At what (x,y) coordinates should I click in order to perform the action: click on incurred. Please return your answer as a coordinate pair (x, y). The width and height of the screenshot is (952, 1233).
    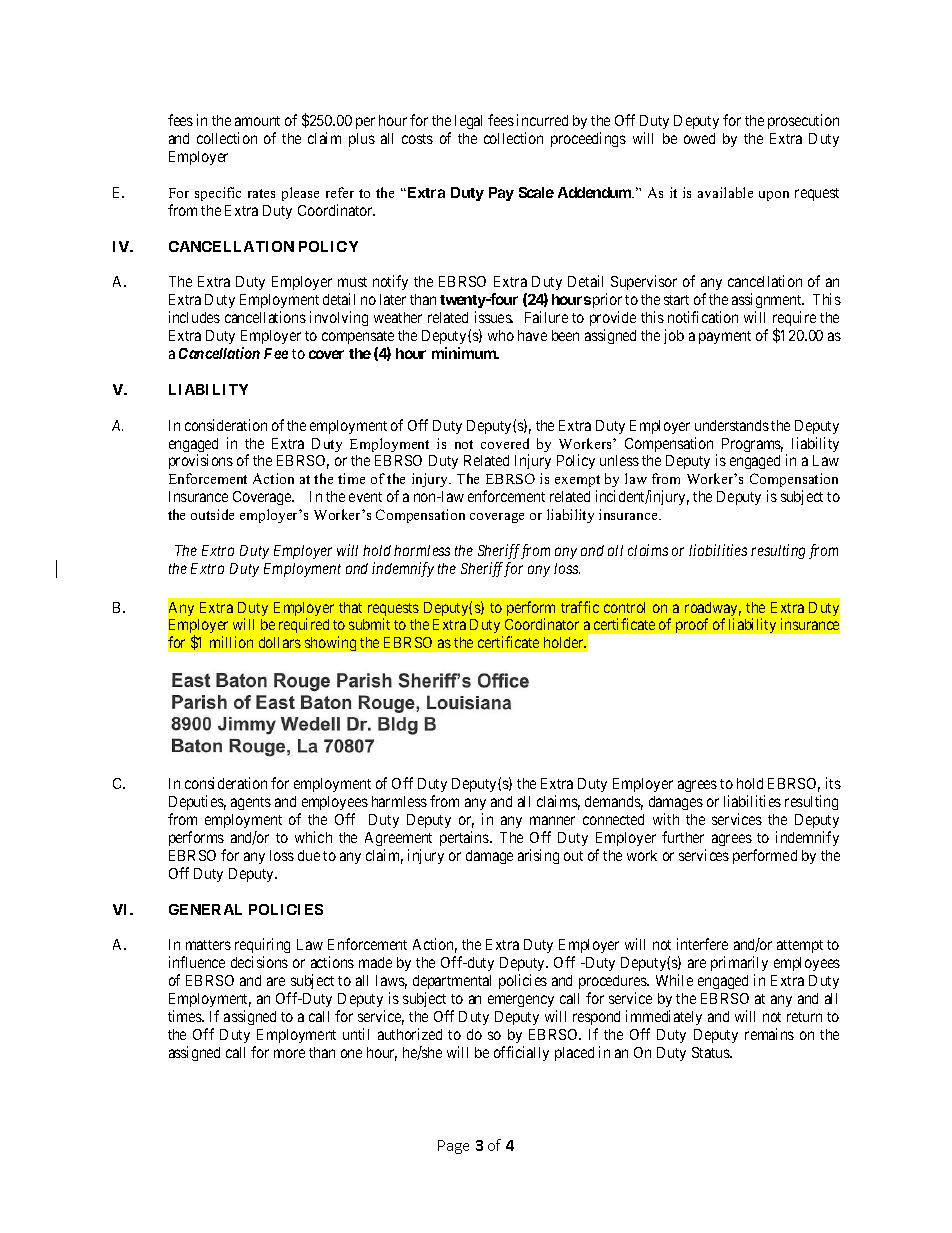
    Looking at the image, I should click on (542, 120).
